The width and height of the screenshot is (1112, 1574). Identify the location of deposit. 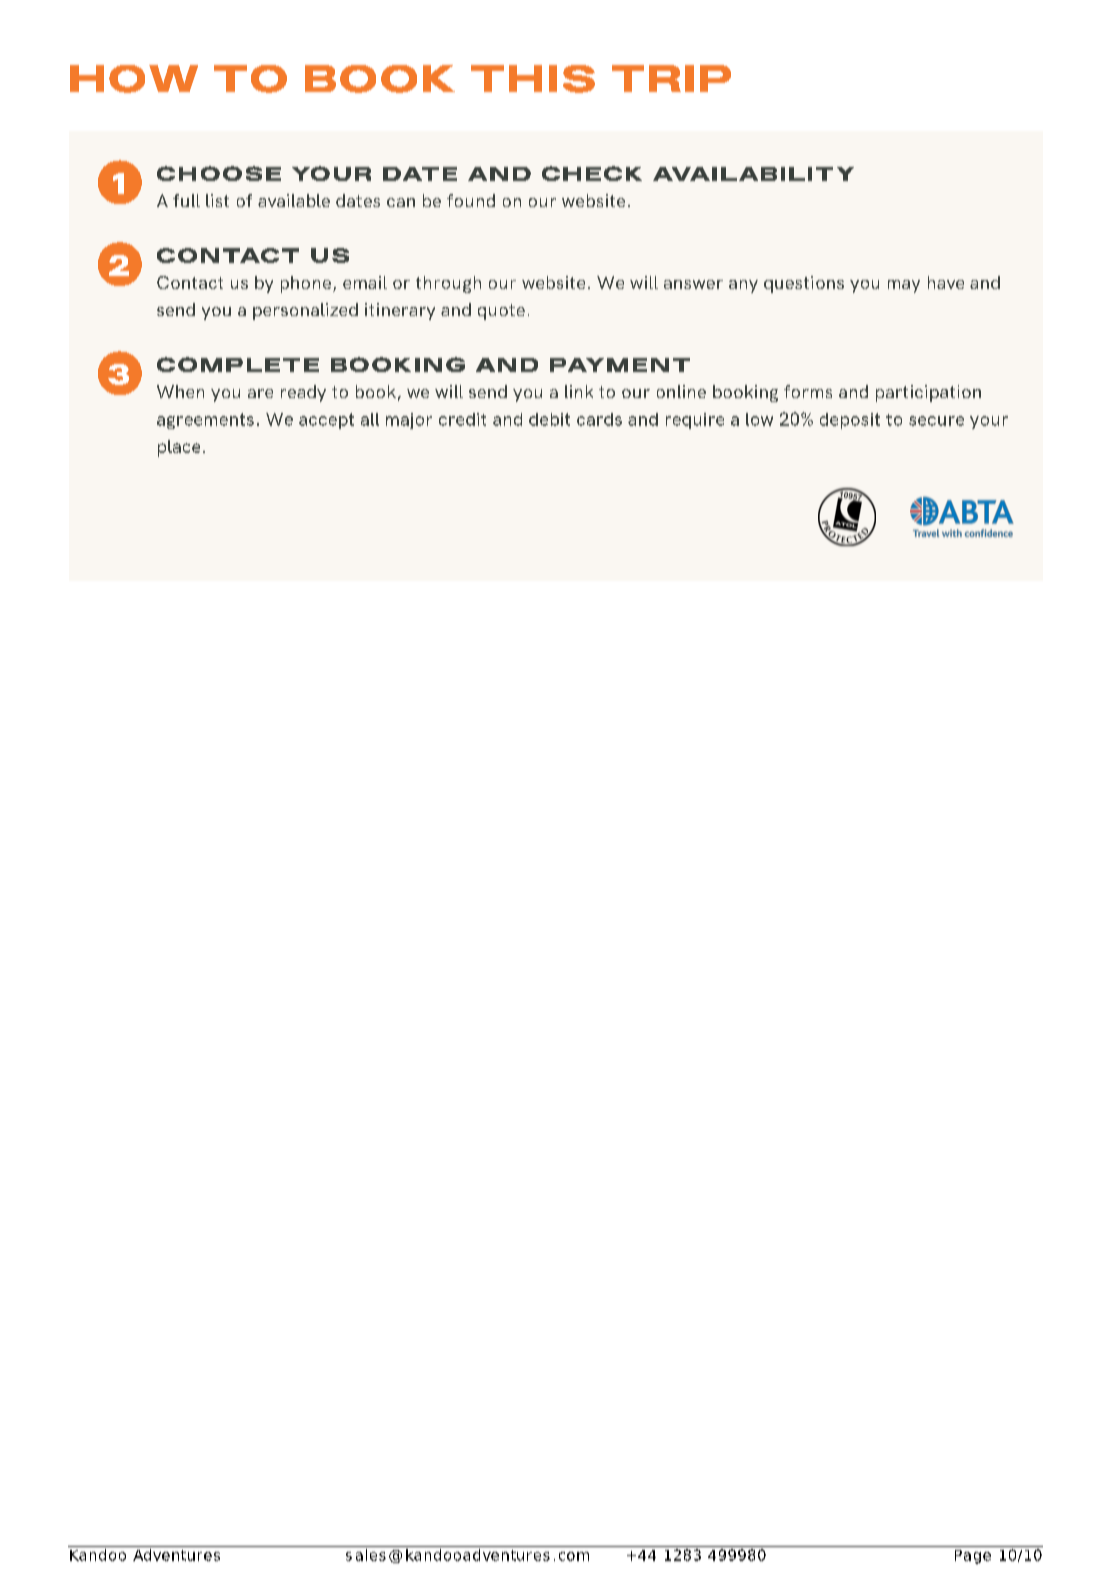
(850, 421).
